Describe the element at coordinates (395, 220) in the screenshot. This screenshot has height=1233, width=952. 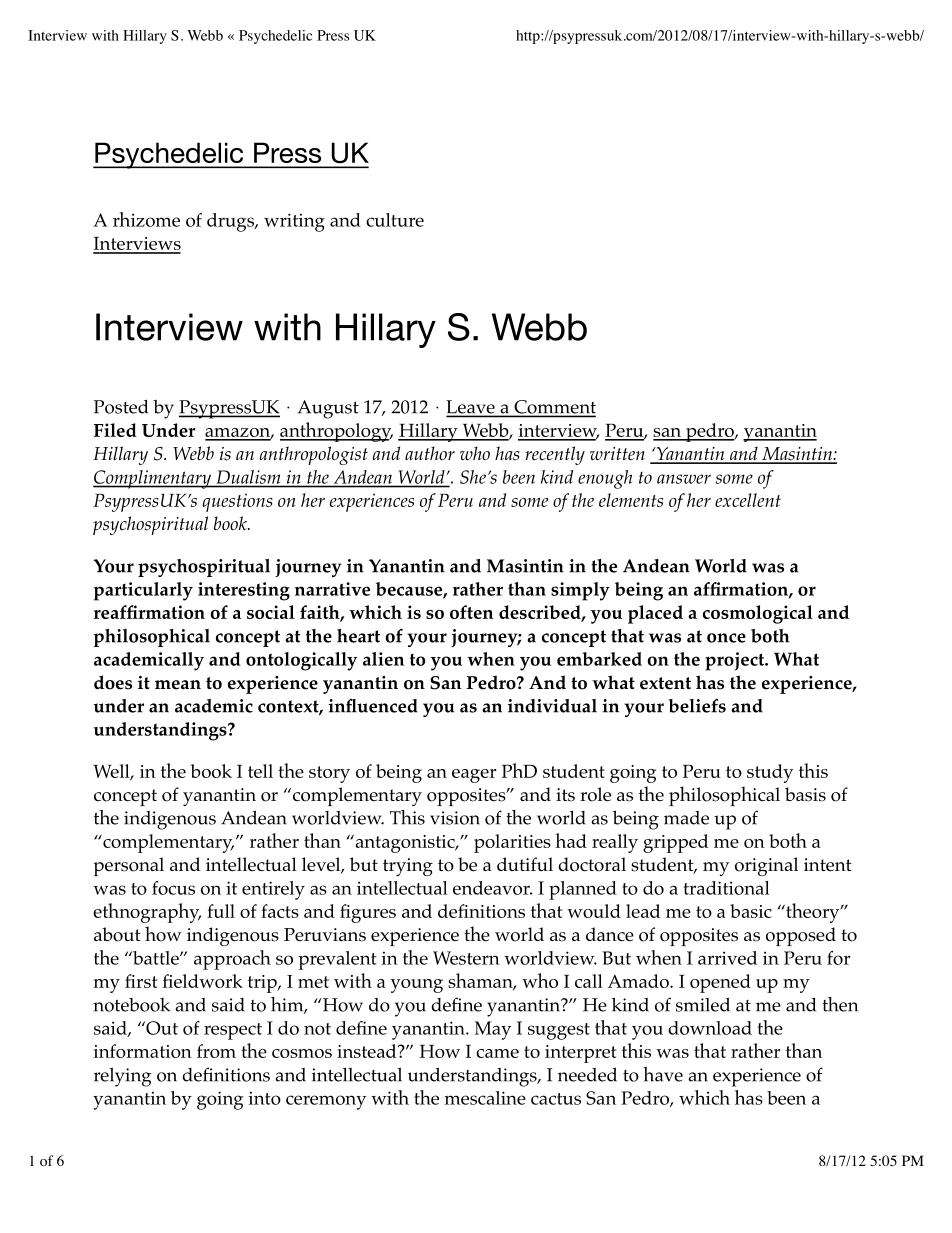
I see `culture` at that location.
